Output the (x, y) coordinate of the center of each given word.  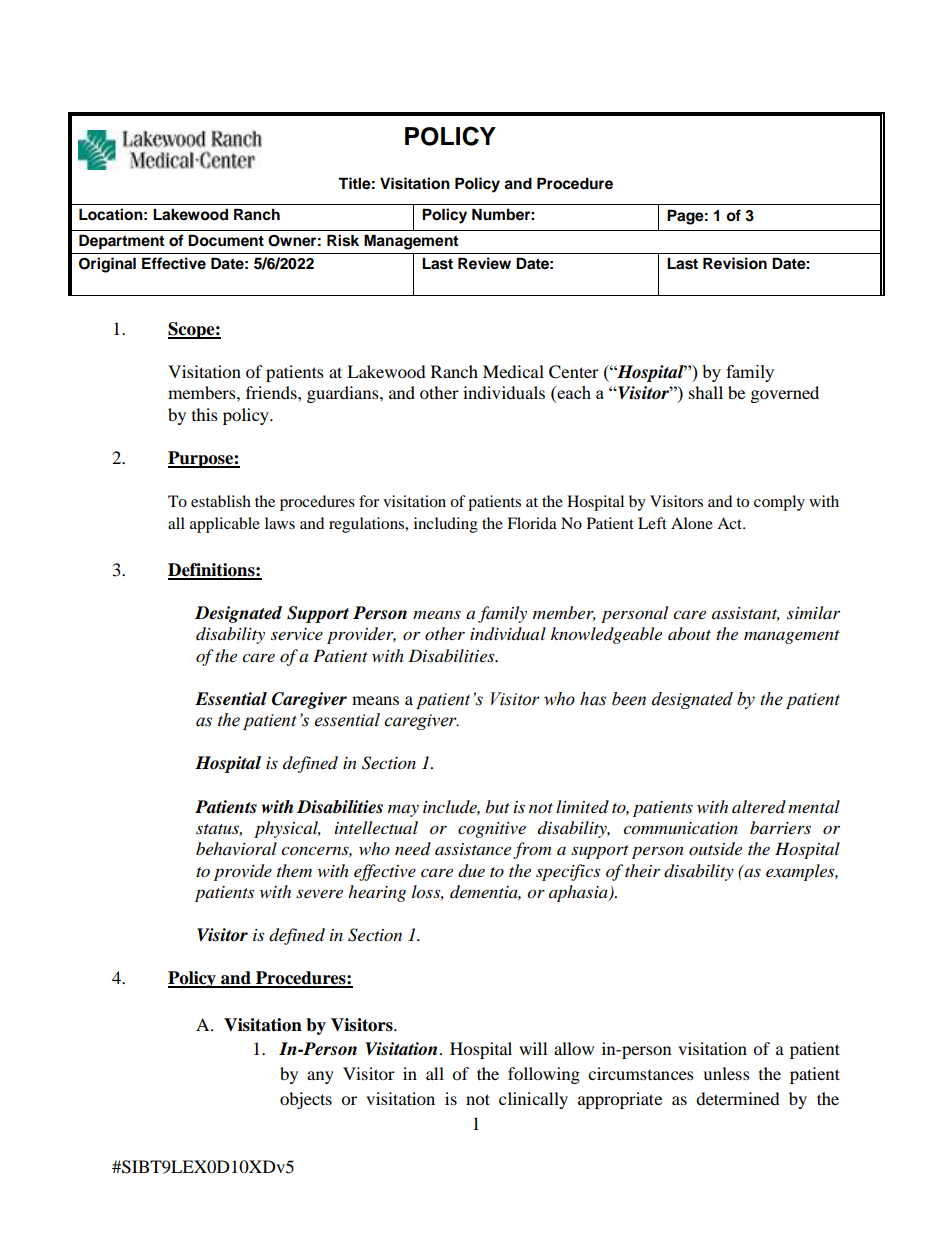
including (446, 525)
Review (484, 263)
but (497, 806)
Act (730, 523)
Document (226, 240)
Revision (735, 263)
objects (306, 1100)
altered (759, 806)
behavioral (236, 849)
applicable (225, 525)
